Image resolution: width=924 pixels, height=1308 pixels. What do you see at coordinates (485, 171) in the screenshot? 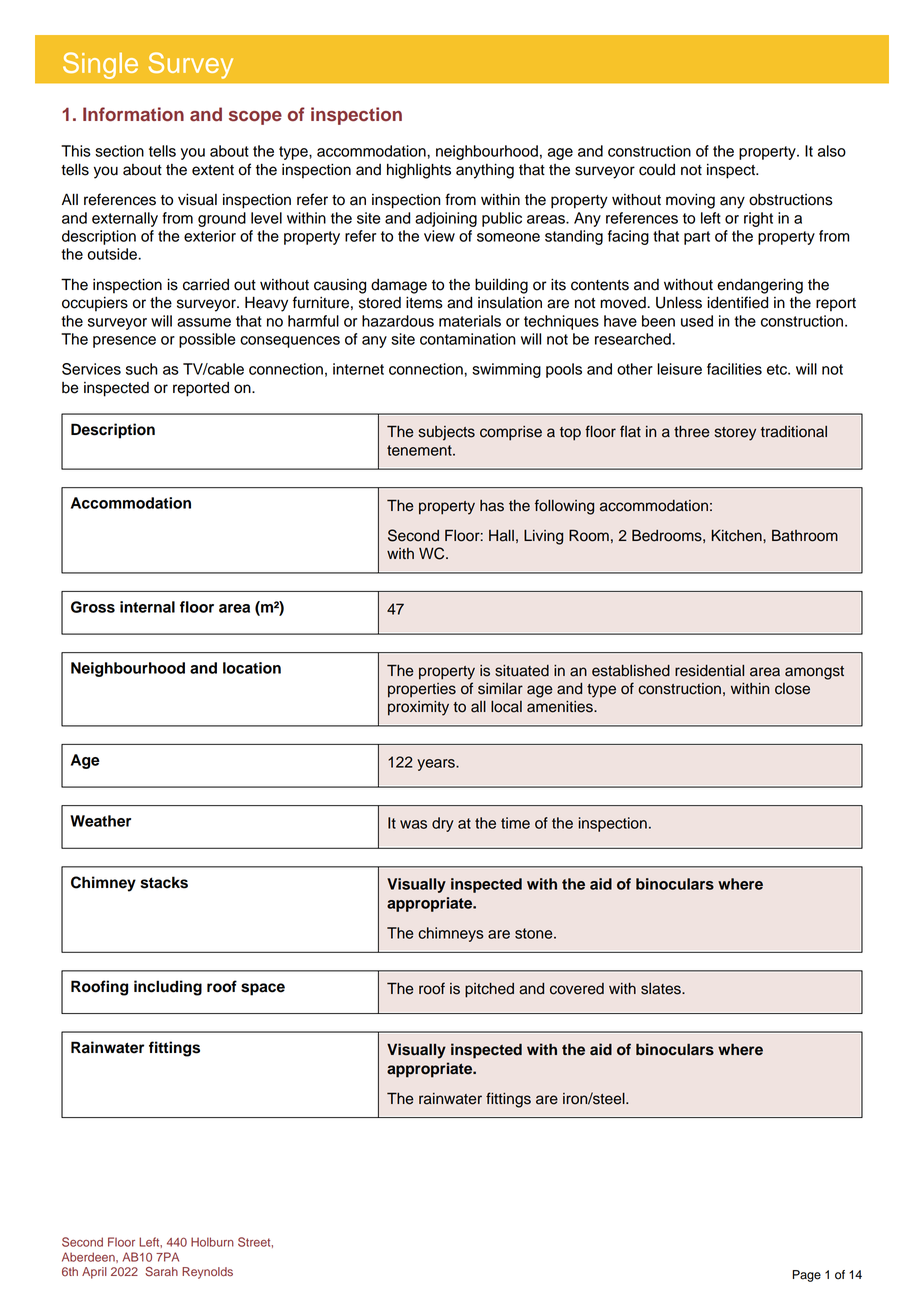
I see `anything` at bounding box center [485, 171].
